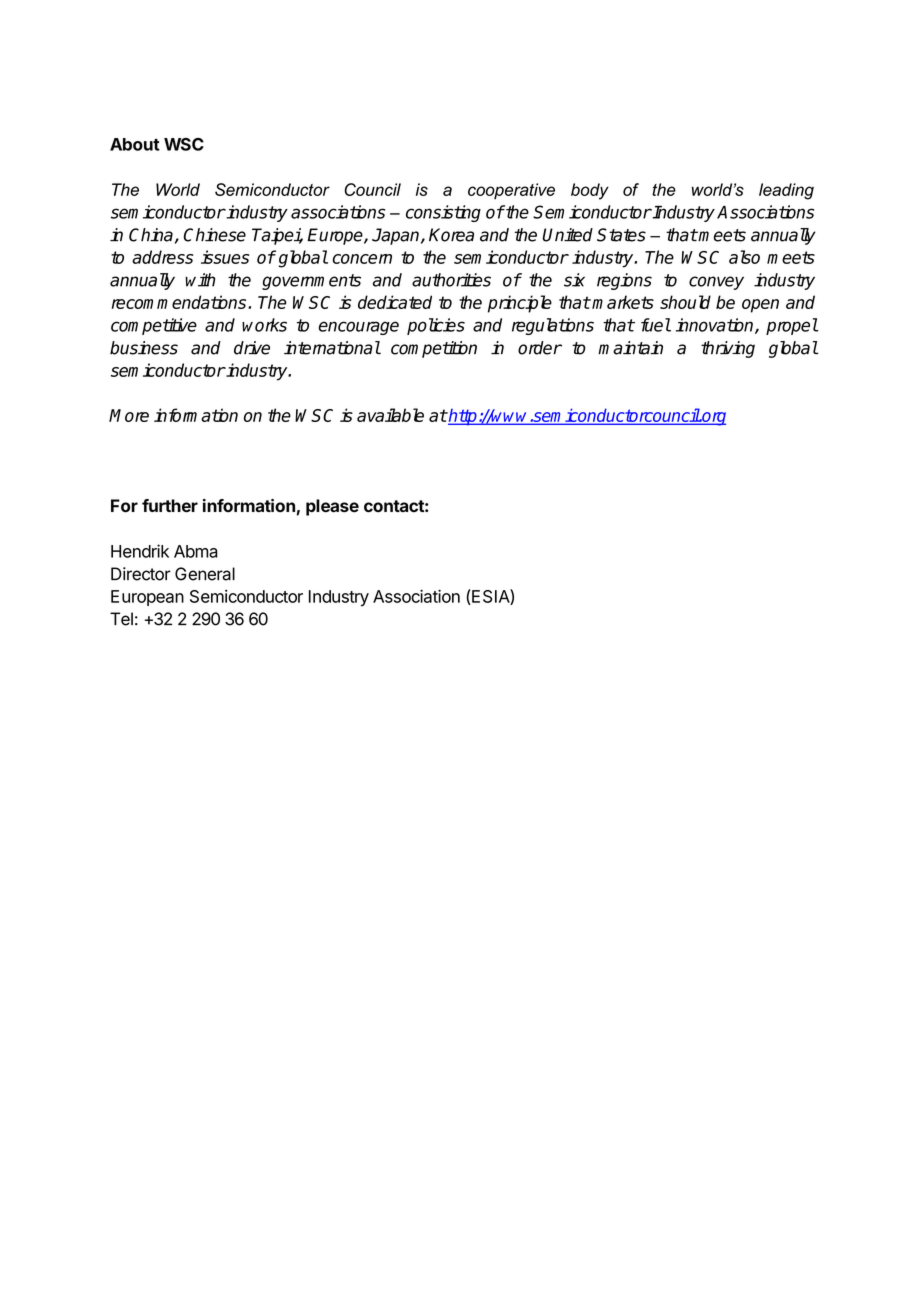 Image resolution: width=924 pixels, height=1308 pixels. Describe the element at coordinates (135, 144) in the page. I see `About` at that location.
